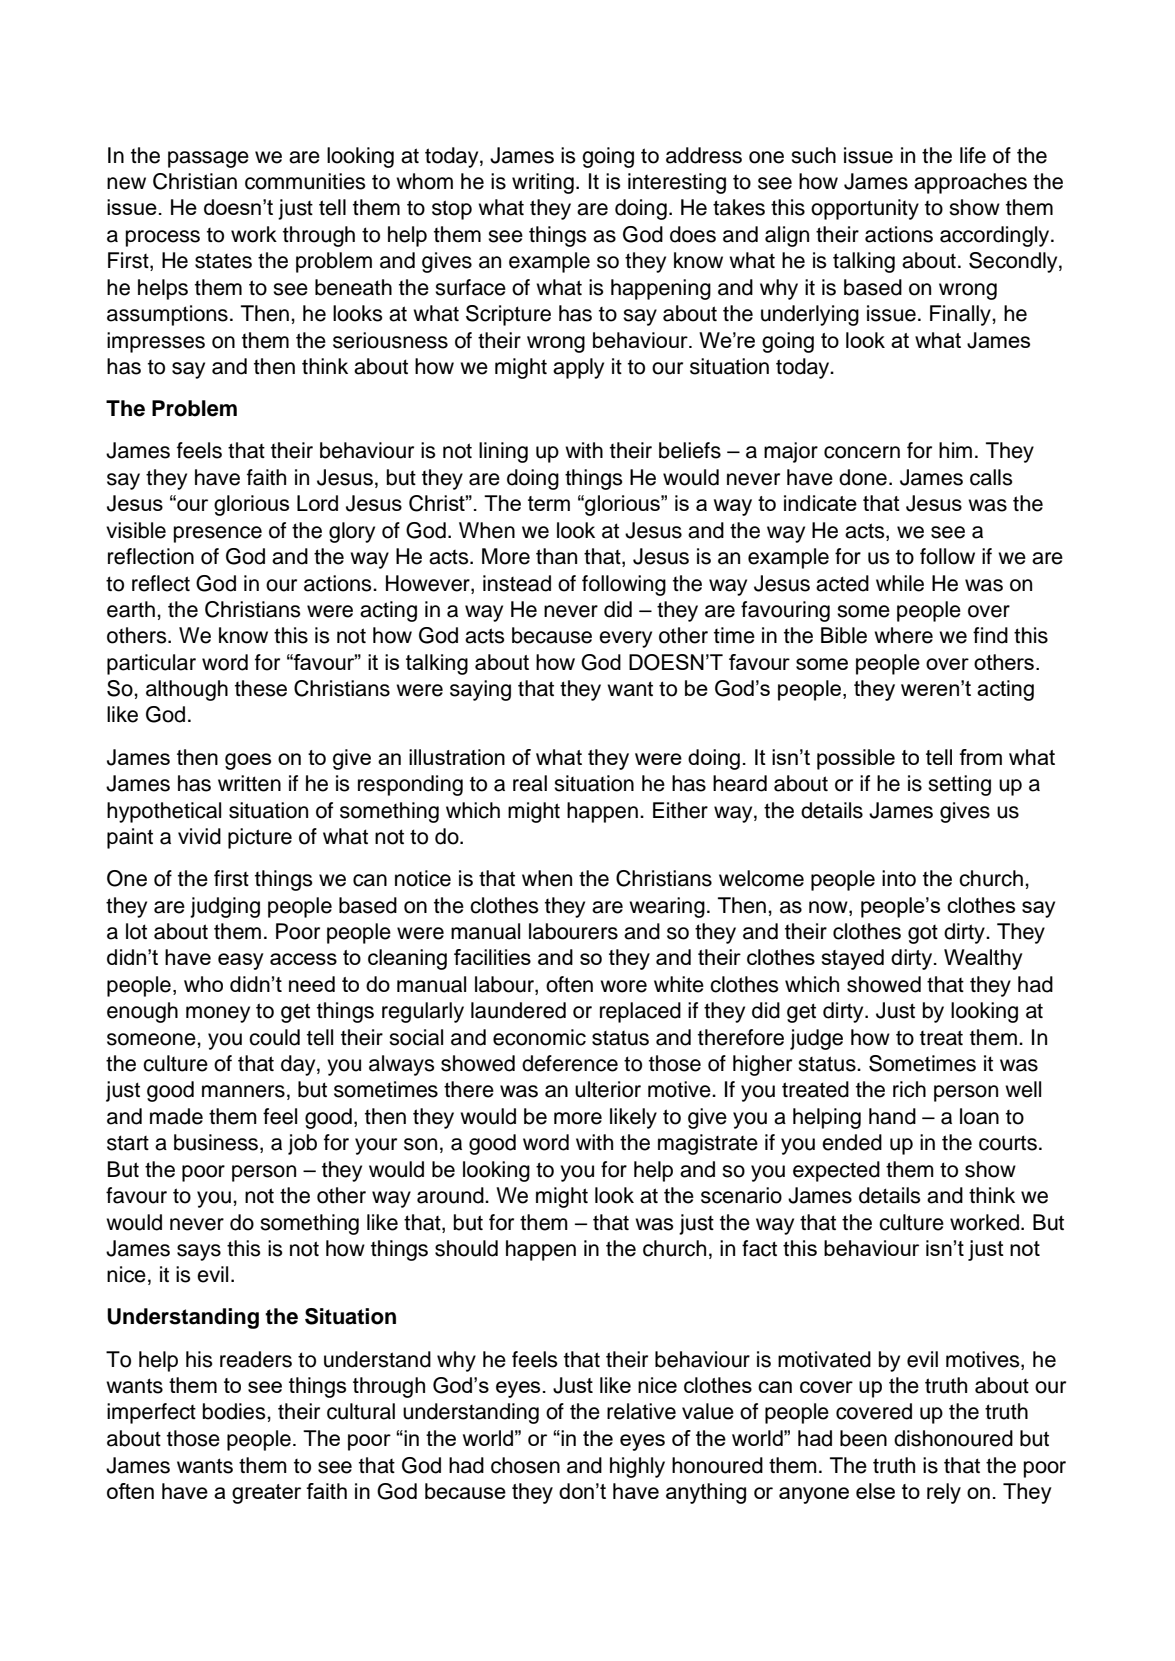  What do you see at coordinates (865, 209) in the screenshot?
I see `opportunity` at bounding box center [865, 209].
